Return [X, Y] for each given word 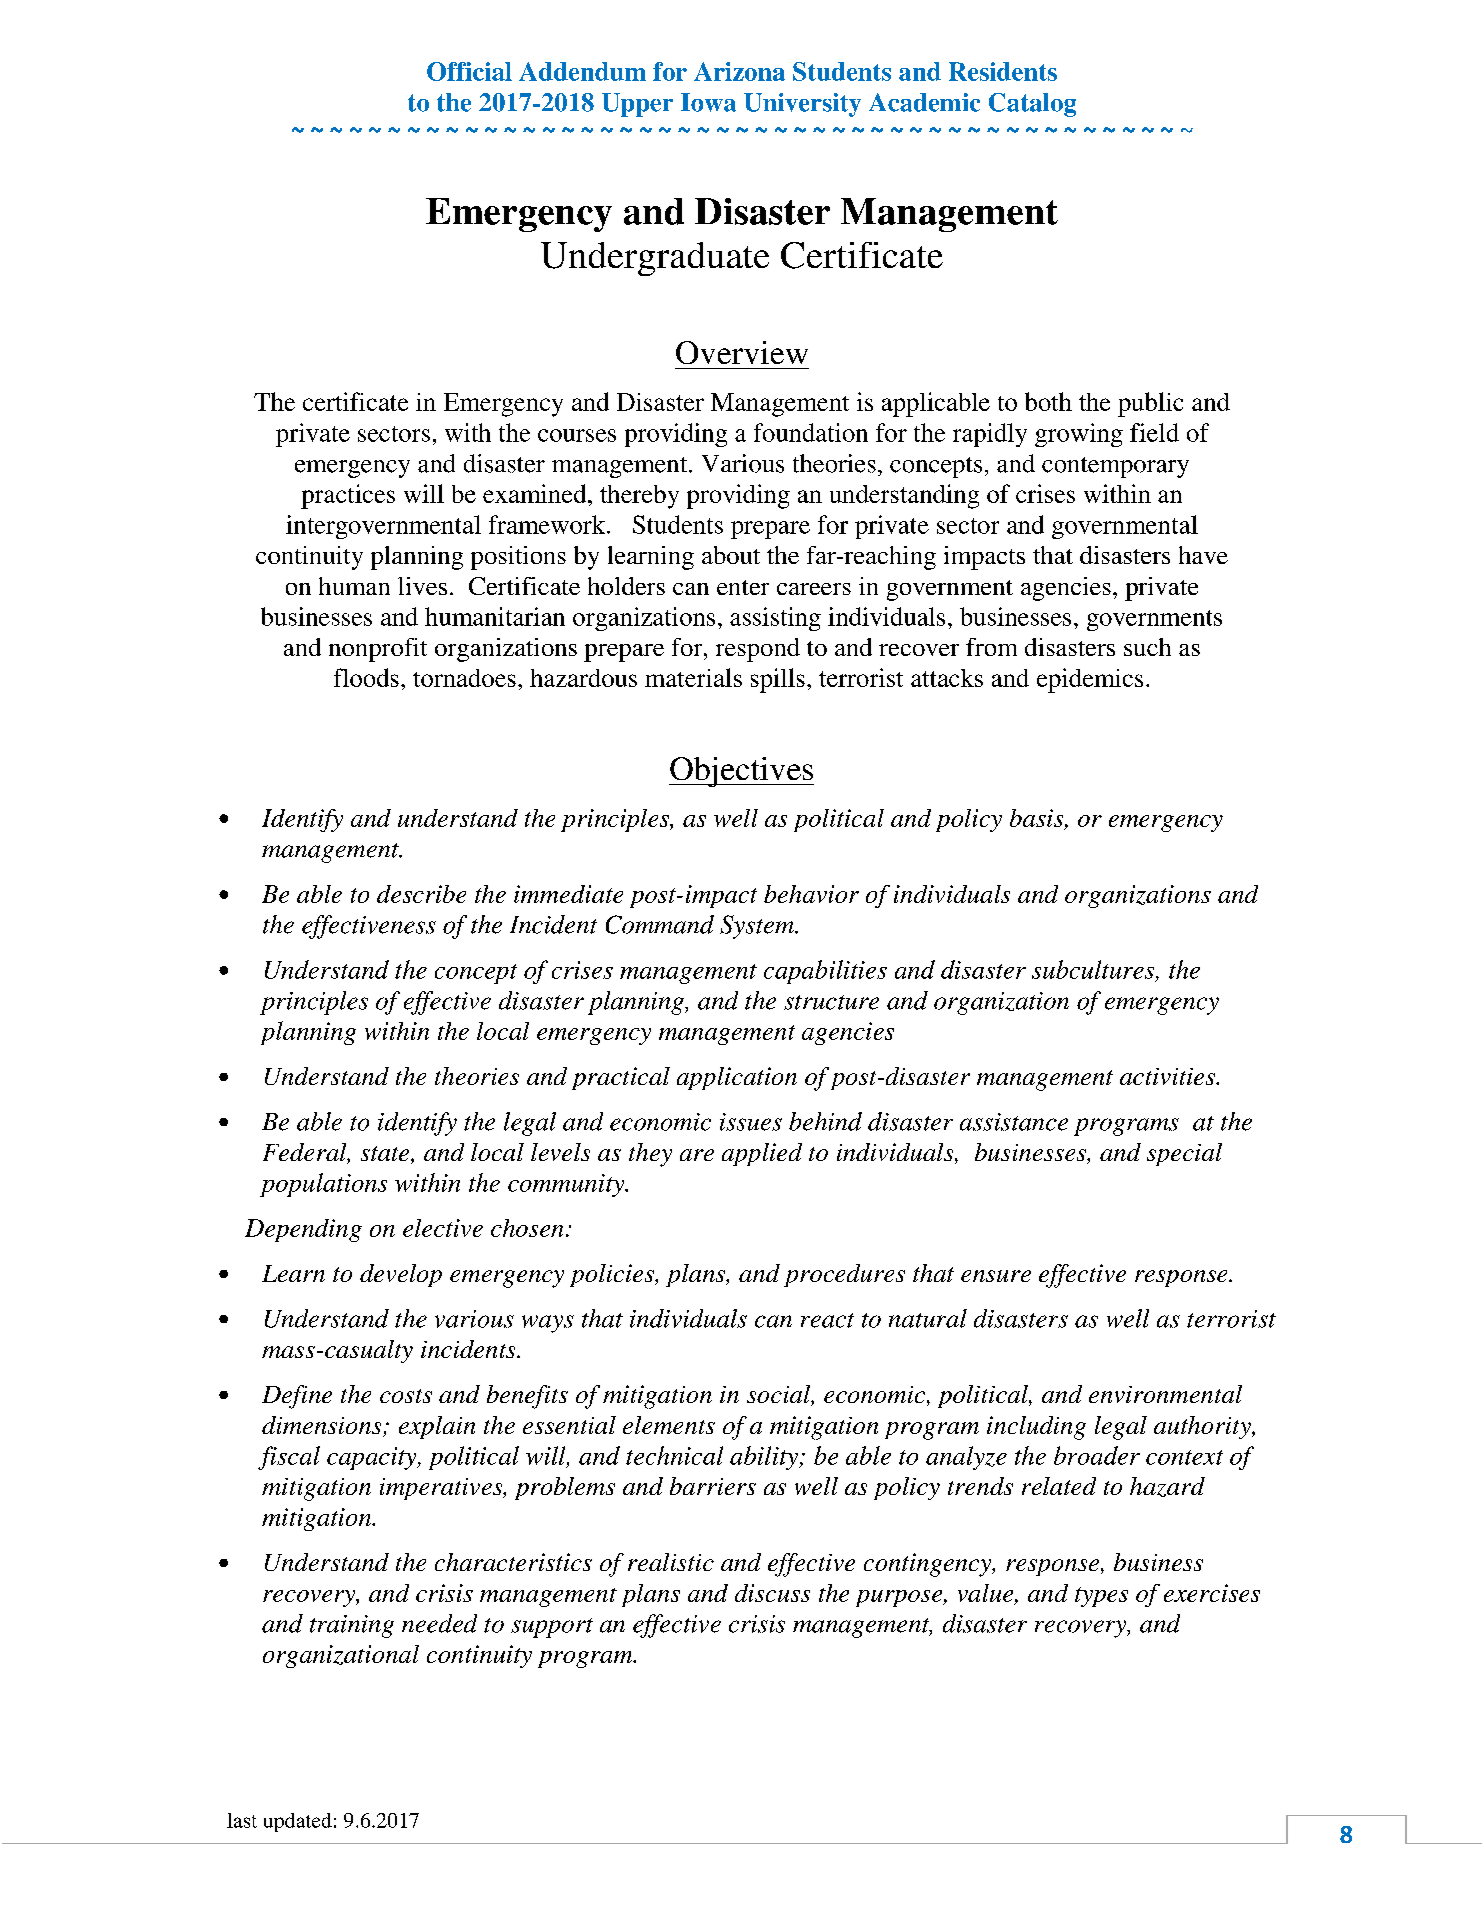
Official [469, 71]
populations [323, 1185]
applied [762, 1154]
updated [298, 1822]
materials [693, 677]
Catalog [1032, 105]
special [1184, 1154]
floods [366, 677]
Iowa [708, 102]
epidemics [1090, 680]
